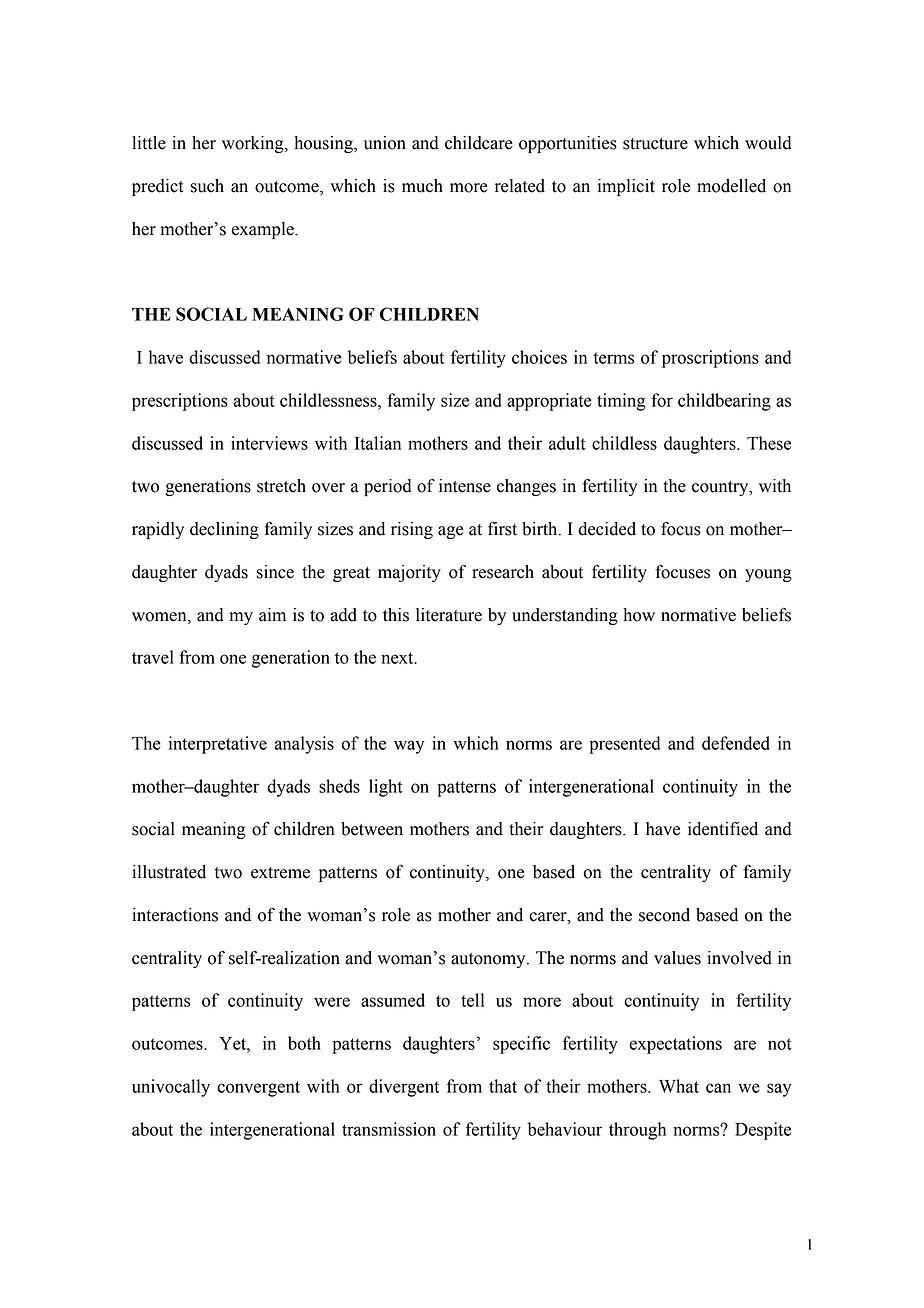  What do you see at coordinates (639, 615) in the screenshot?
I see `how` at bounding box center [639, 615].
